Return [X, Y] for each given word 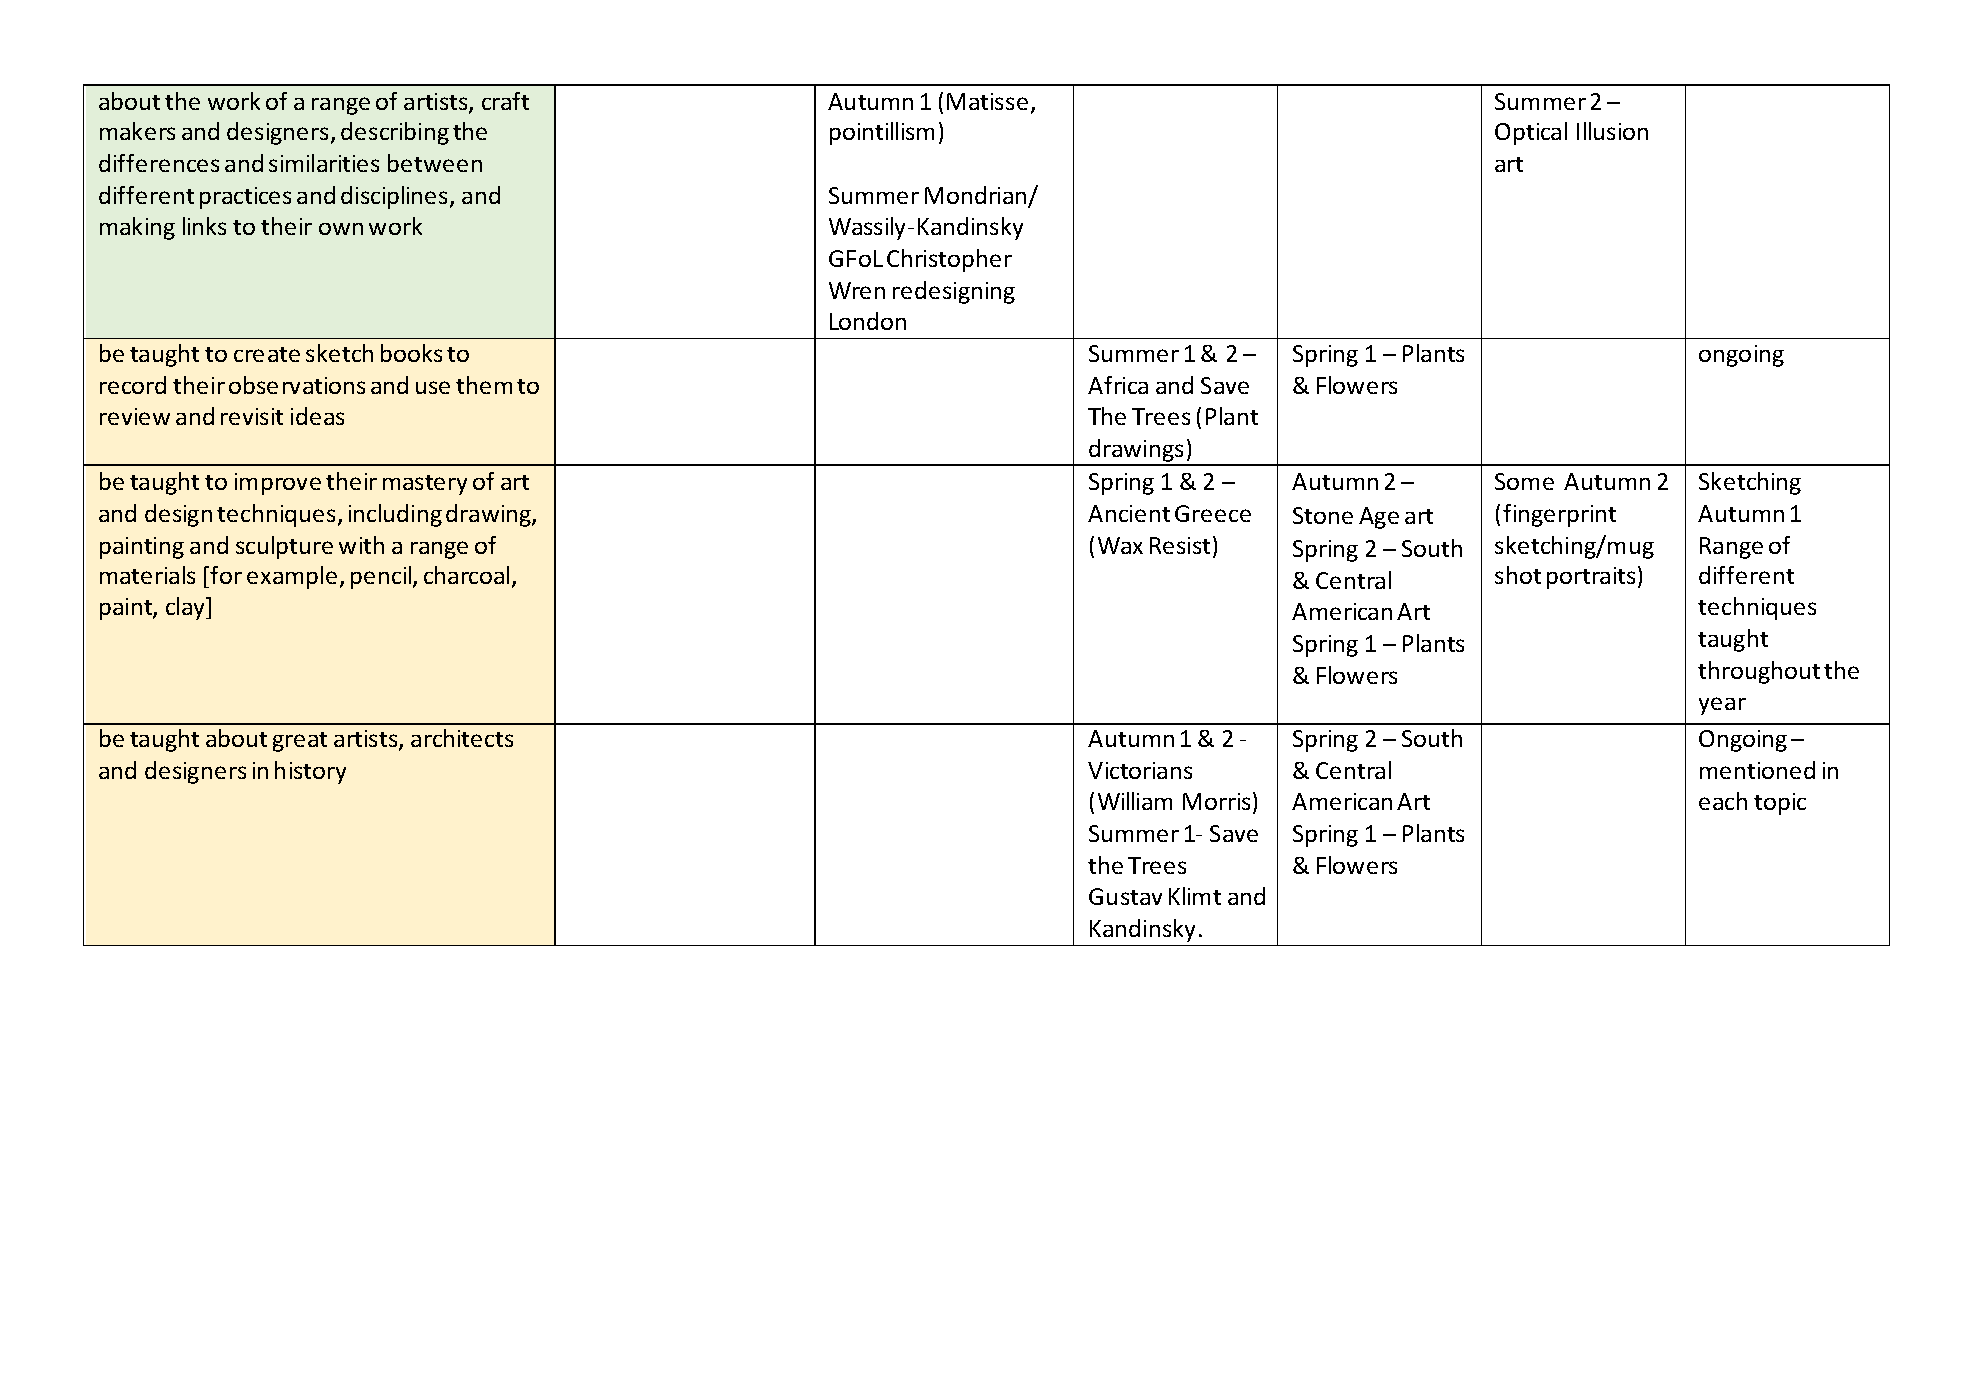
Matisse [987, 101]
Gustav [1125, 896]
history [310, 772]
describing [395, 133]
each [1723, 801]
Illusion [1612, 131]
